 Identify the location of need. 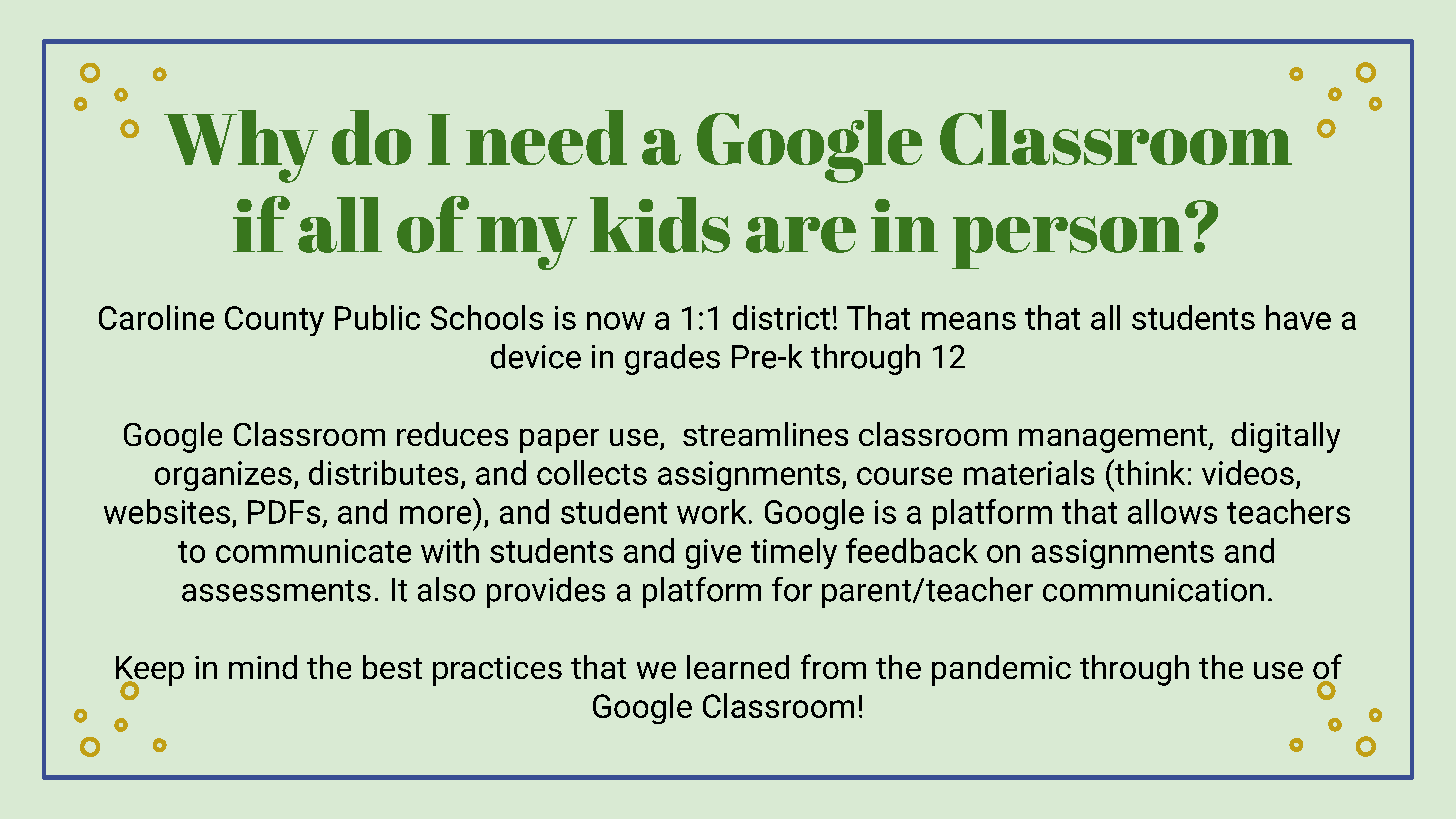
(546, 137).
